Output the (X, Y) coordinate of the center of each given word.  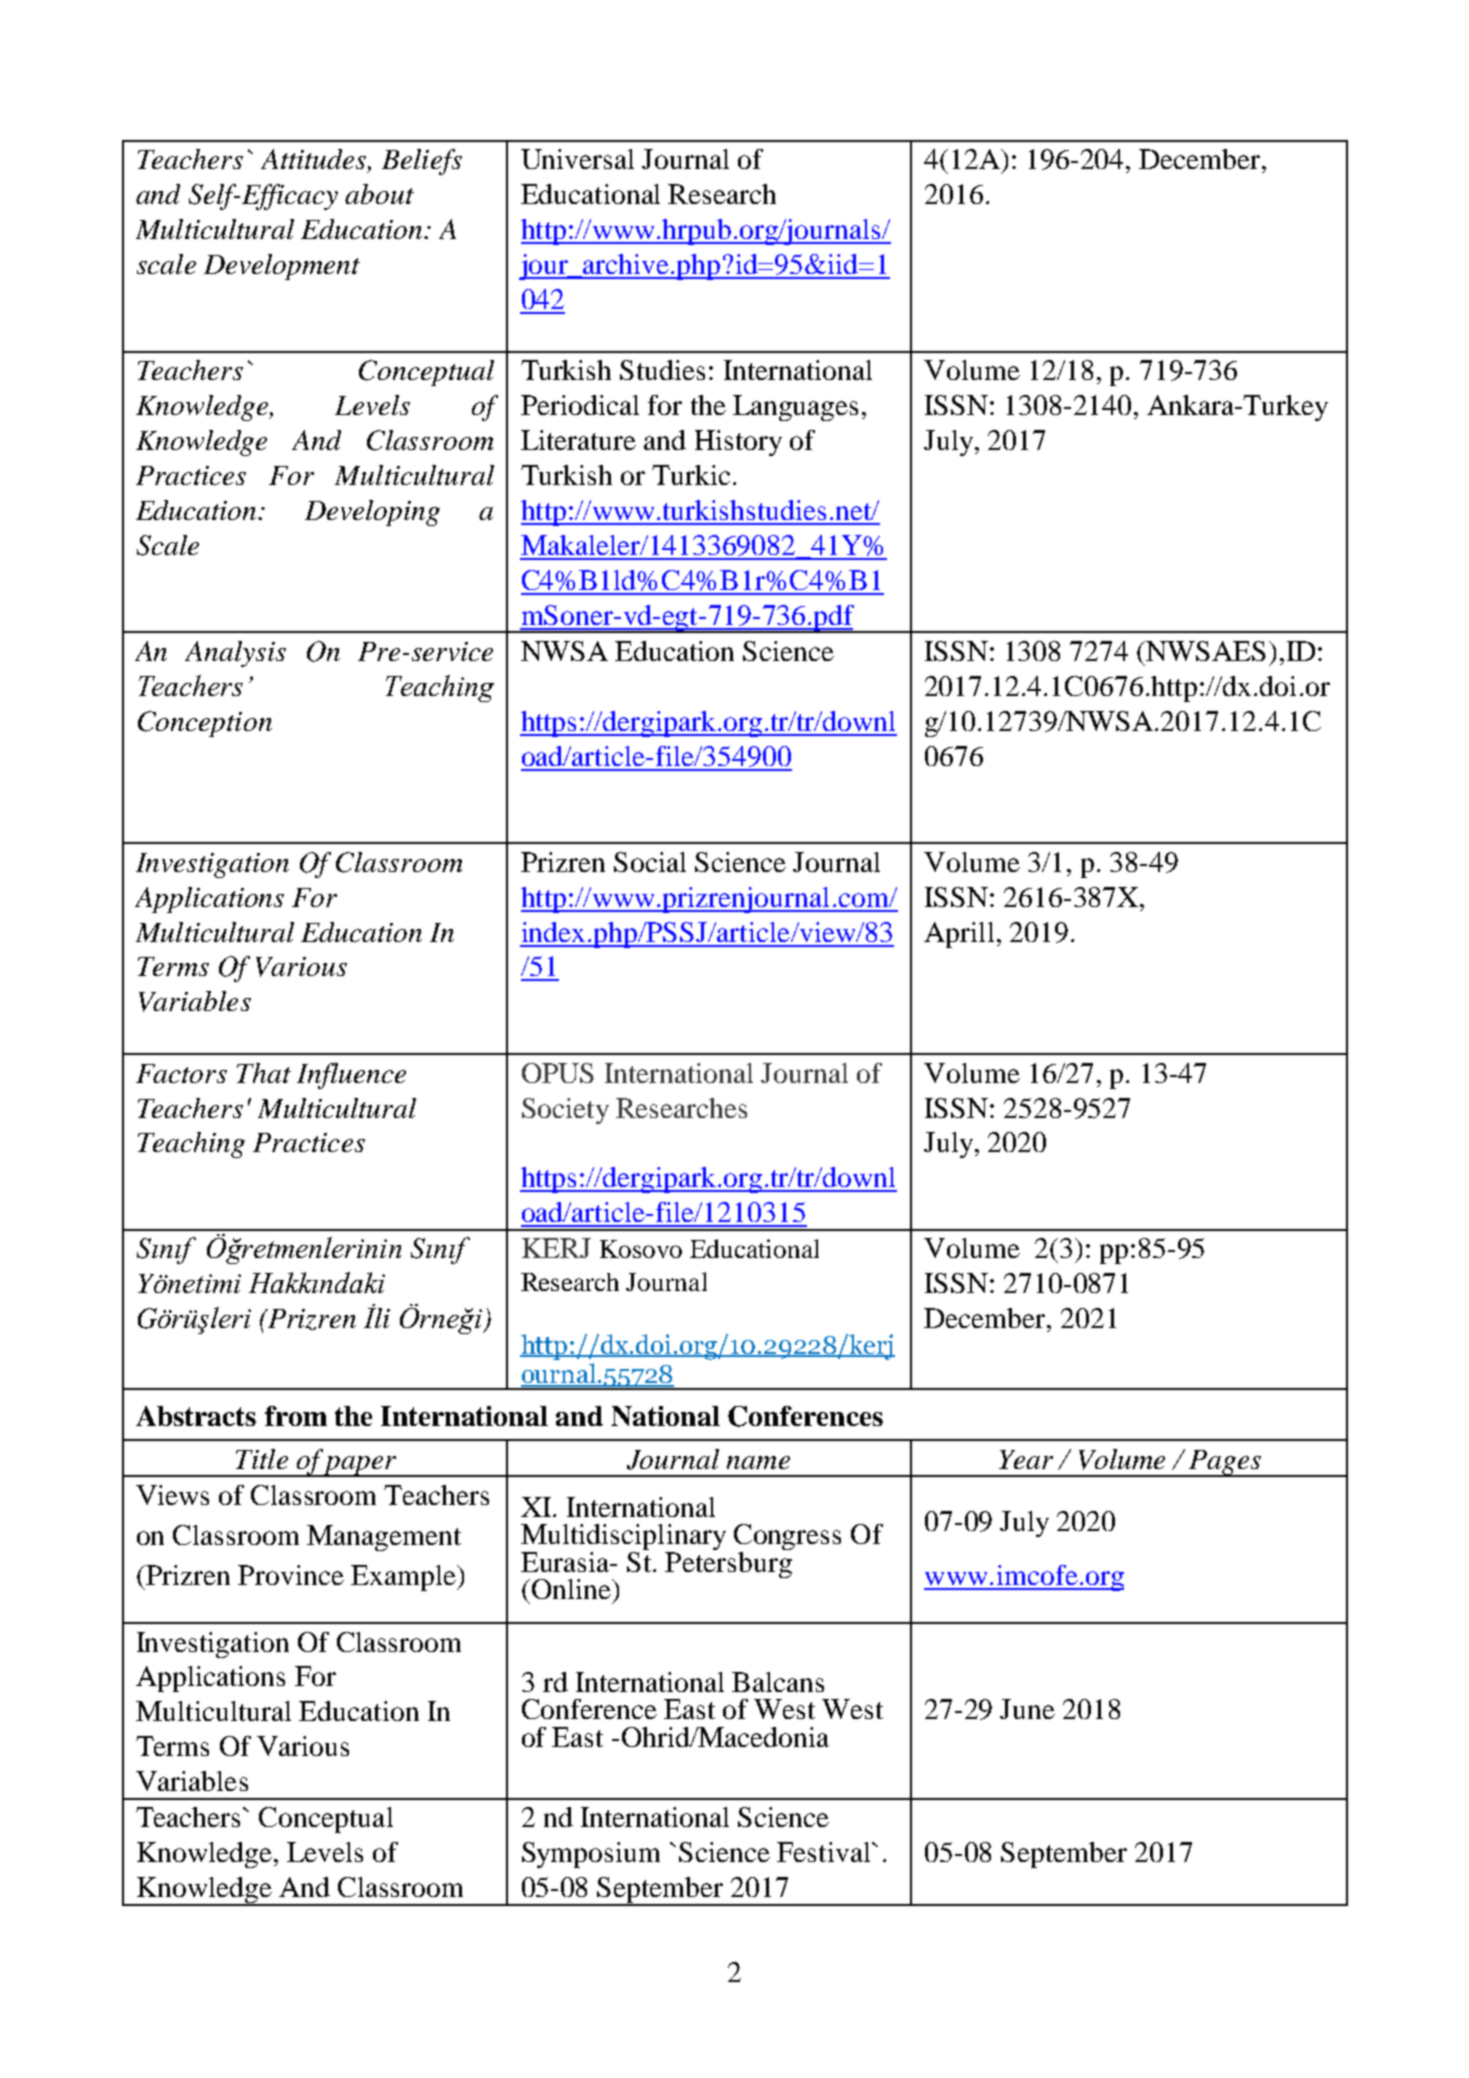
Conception (205, 724)
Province (291, 1575)
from (296, 1416)
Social (650, 862)
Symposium (591, 1855)
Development (282, 267)
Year (1026, 1459)
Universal (577, 159)
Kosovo (641, 1249)
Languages (795, 408)
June (1027, 1709)
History (738, 443)
